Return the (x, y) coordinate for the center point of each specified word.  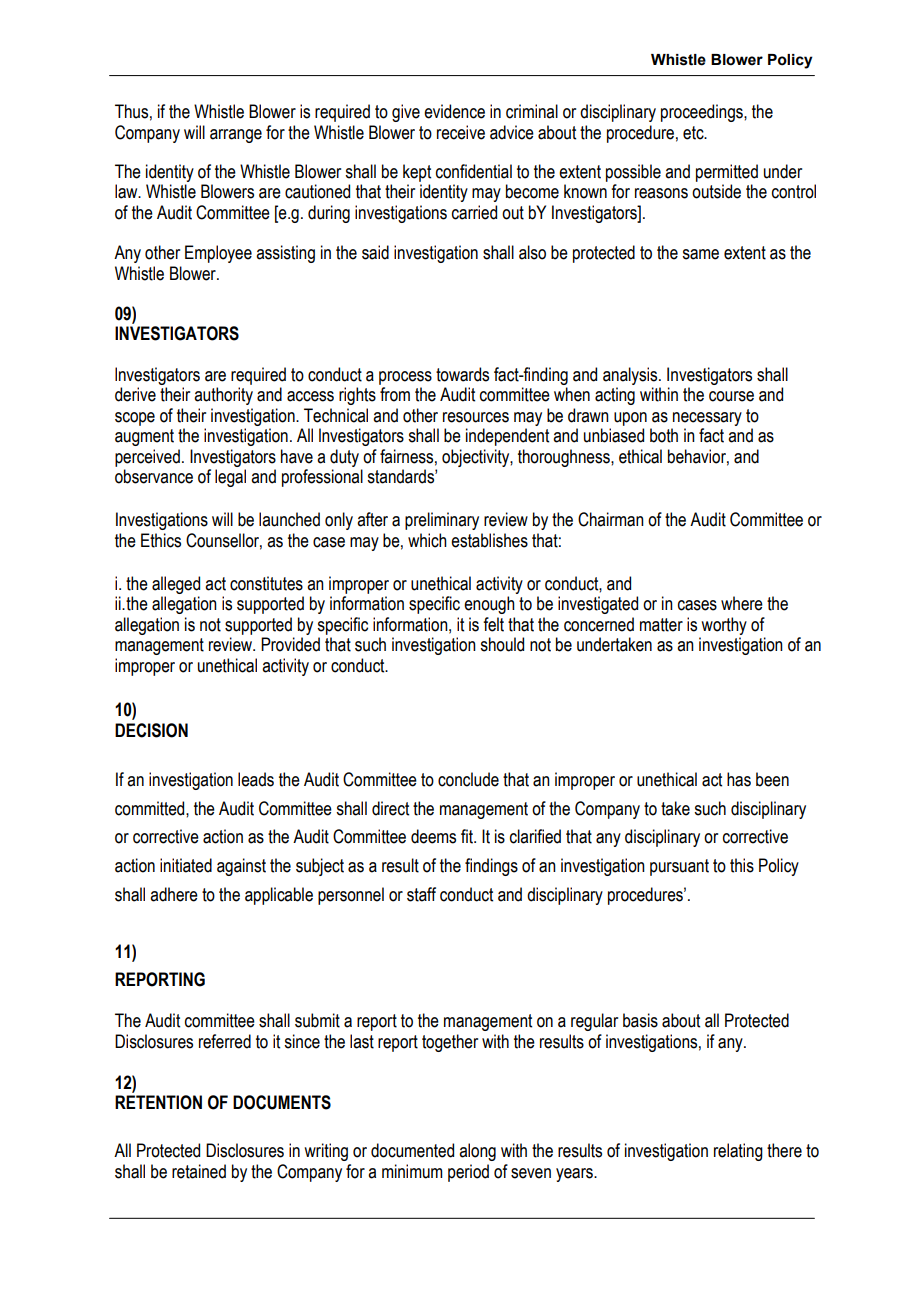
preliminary (442, 521)
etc (694, 133)
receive (461, 132)
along (477, 1152)
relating (738, 1152)
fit (468, 836)
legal (230, 478)
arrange (236, 136)
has (739, 779)
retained (199, 1171)
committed (151, 808)
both (664, 435)
